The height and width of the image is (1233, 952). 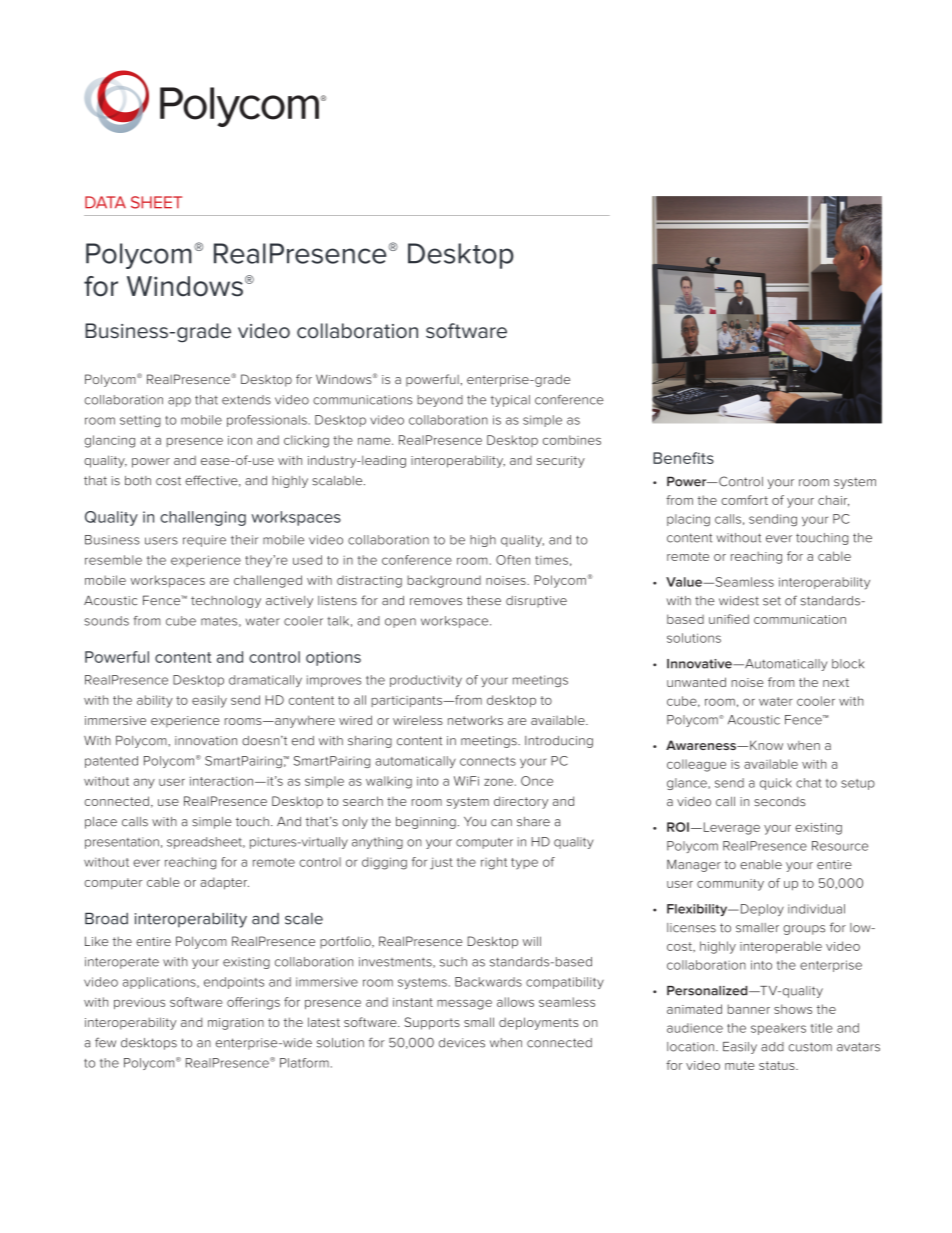 I want to click on require, so click(x=204, y=541).
